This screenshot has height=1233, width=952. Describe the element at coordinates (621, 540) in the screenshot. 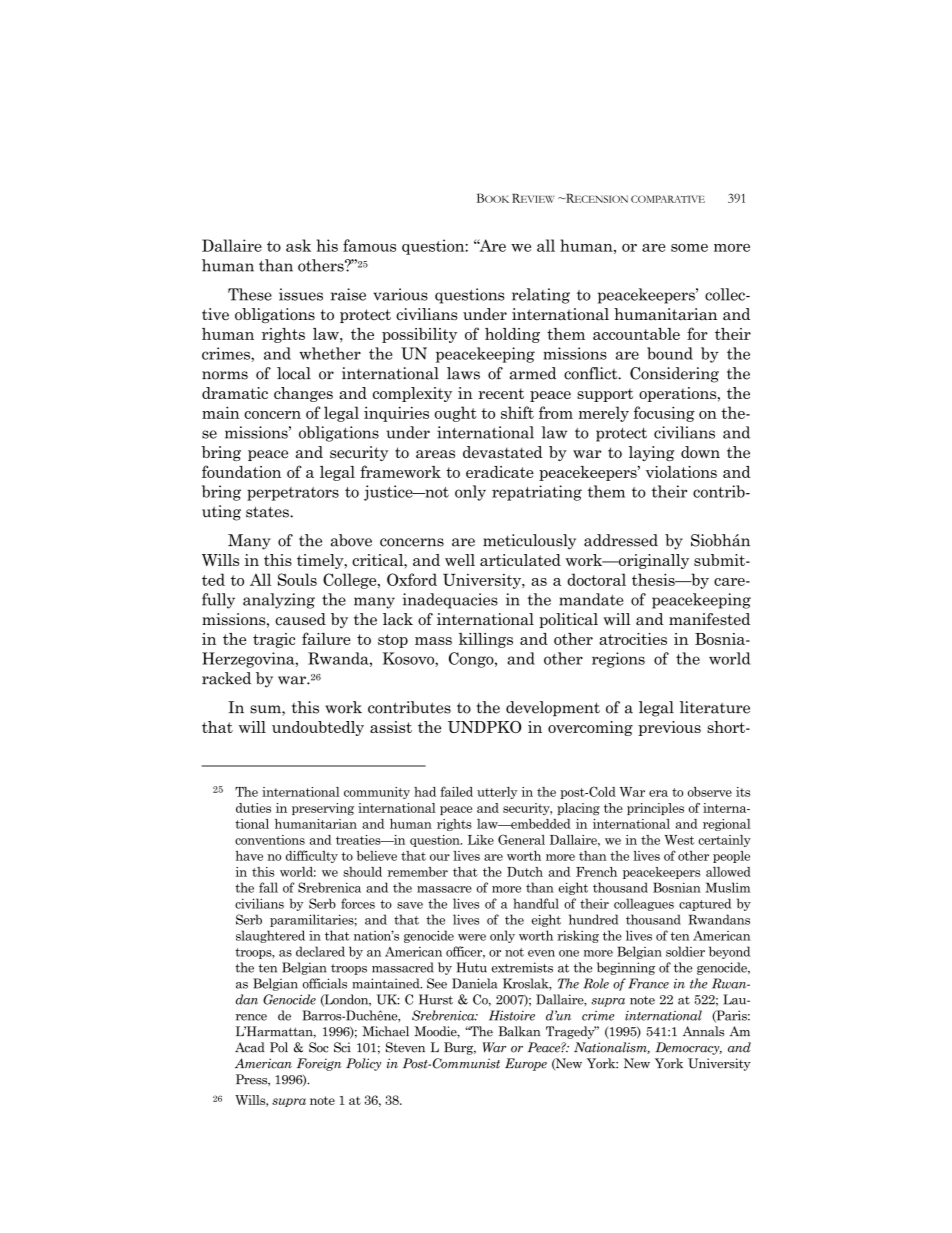

I see `addressed` at that location.
